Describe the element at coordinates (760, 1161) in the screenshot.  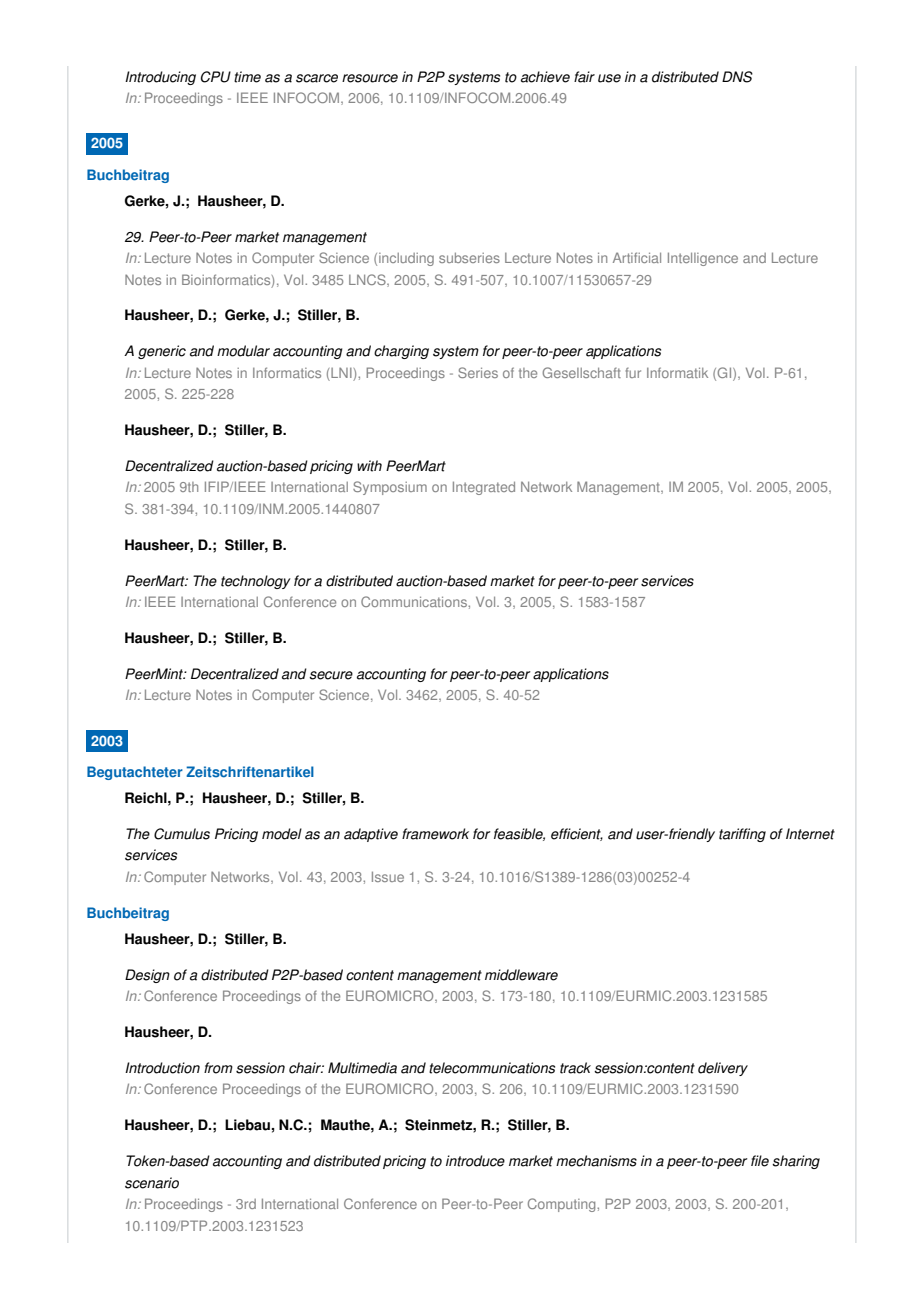
I see `file` at that location.
